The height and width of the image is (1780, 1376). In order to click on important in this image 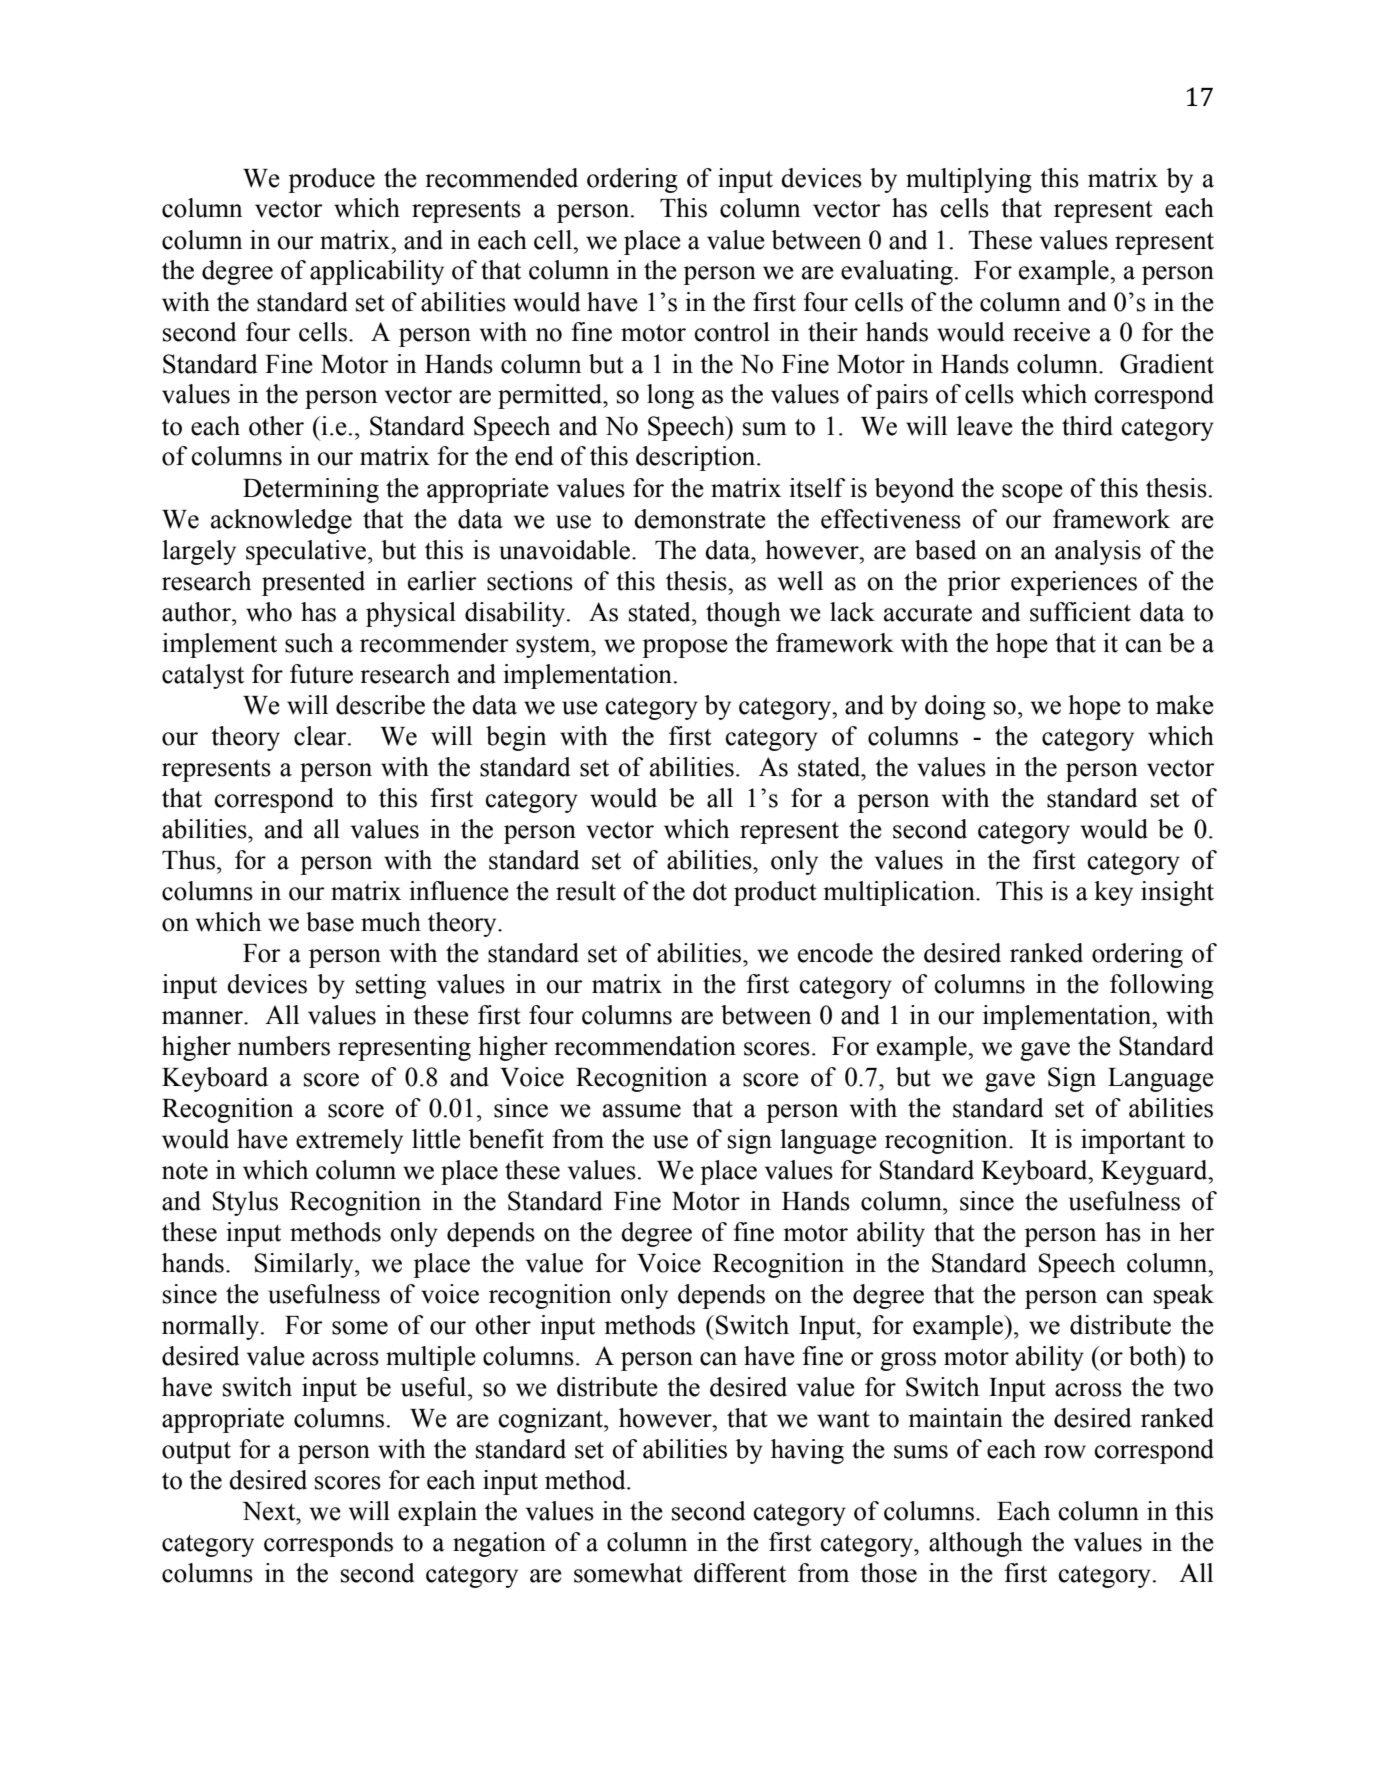, I will do `click(1133, 1141)`.
